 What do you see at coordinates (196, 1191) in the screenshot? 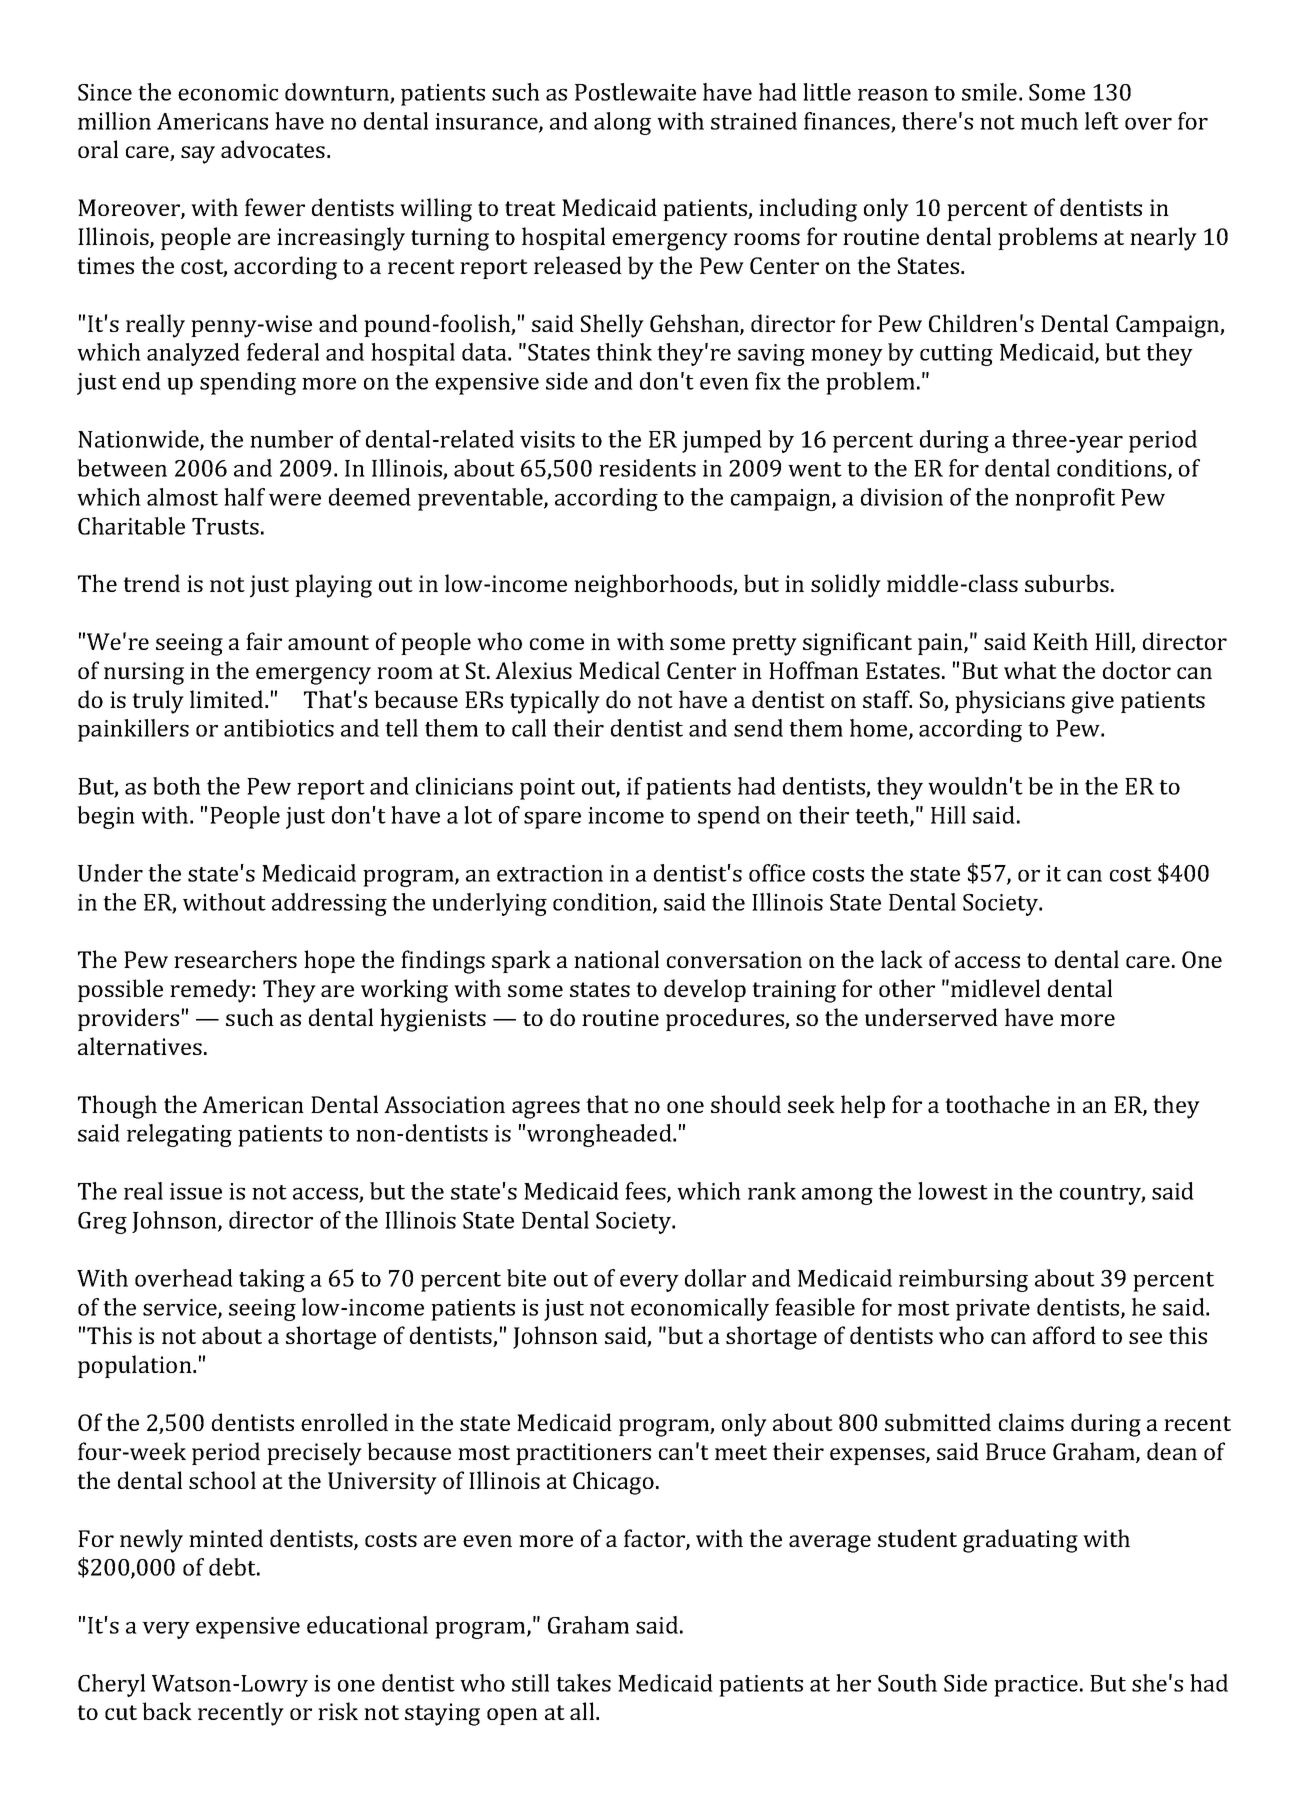
I see `issue` at bounding box center [196, 1191].
